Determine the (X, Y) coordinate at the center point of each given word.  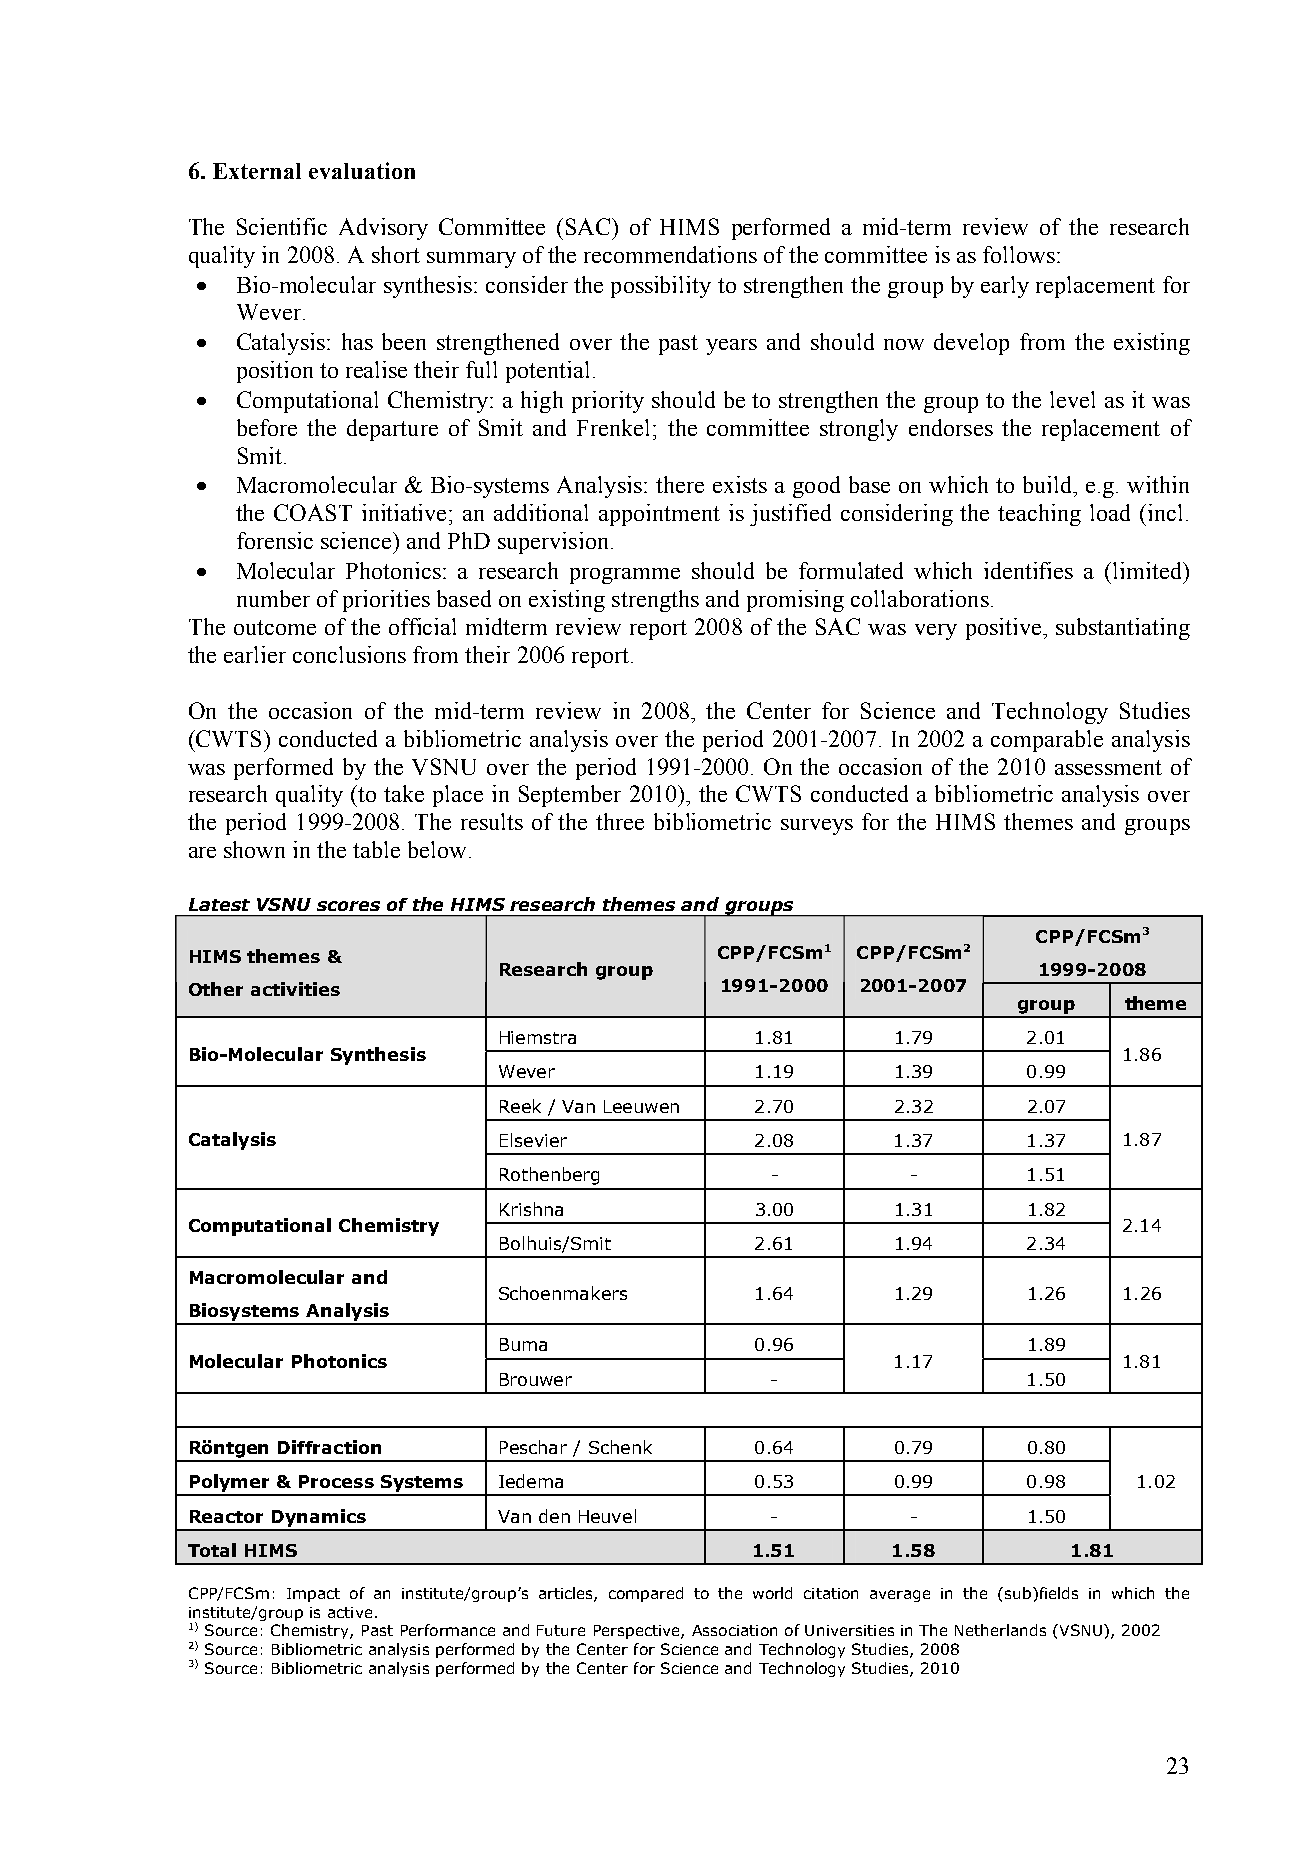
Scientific (282, 226)
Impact (313, 1595)
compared (646, 1594)
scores (348, 906)
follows (1019, 254)
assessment (1108, 767)
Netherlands (1000, 1630)
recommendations (670, 254)
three (620, 821)
